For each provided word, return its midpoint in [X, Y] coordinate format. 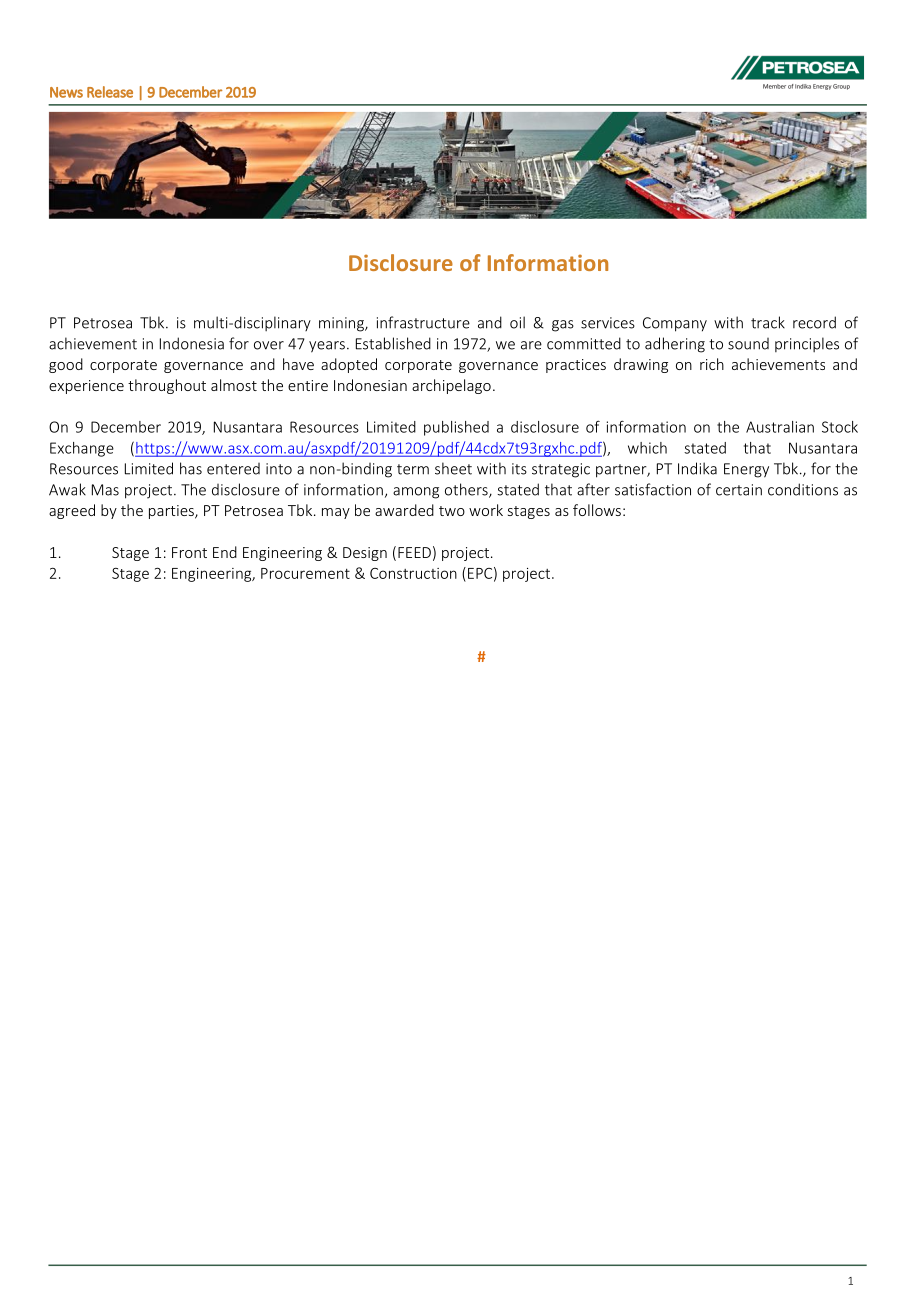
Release [110, 92]
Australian [780, 427]
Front [189, 552]
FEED [414, 552]
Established [393, 343]
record [814, 322]
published [456, 428]
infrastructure [423, 322]
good [66, 365]
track [768, 322]
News [66, 92]
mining [342, 324]
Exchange [82, 449]
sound [748, 344]
